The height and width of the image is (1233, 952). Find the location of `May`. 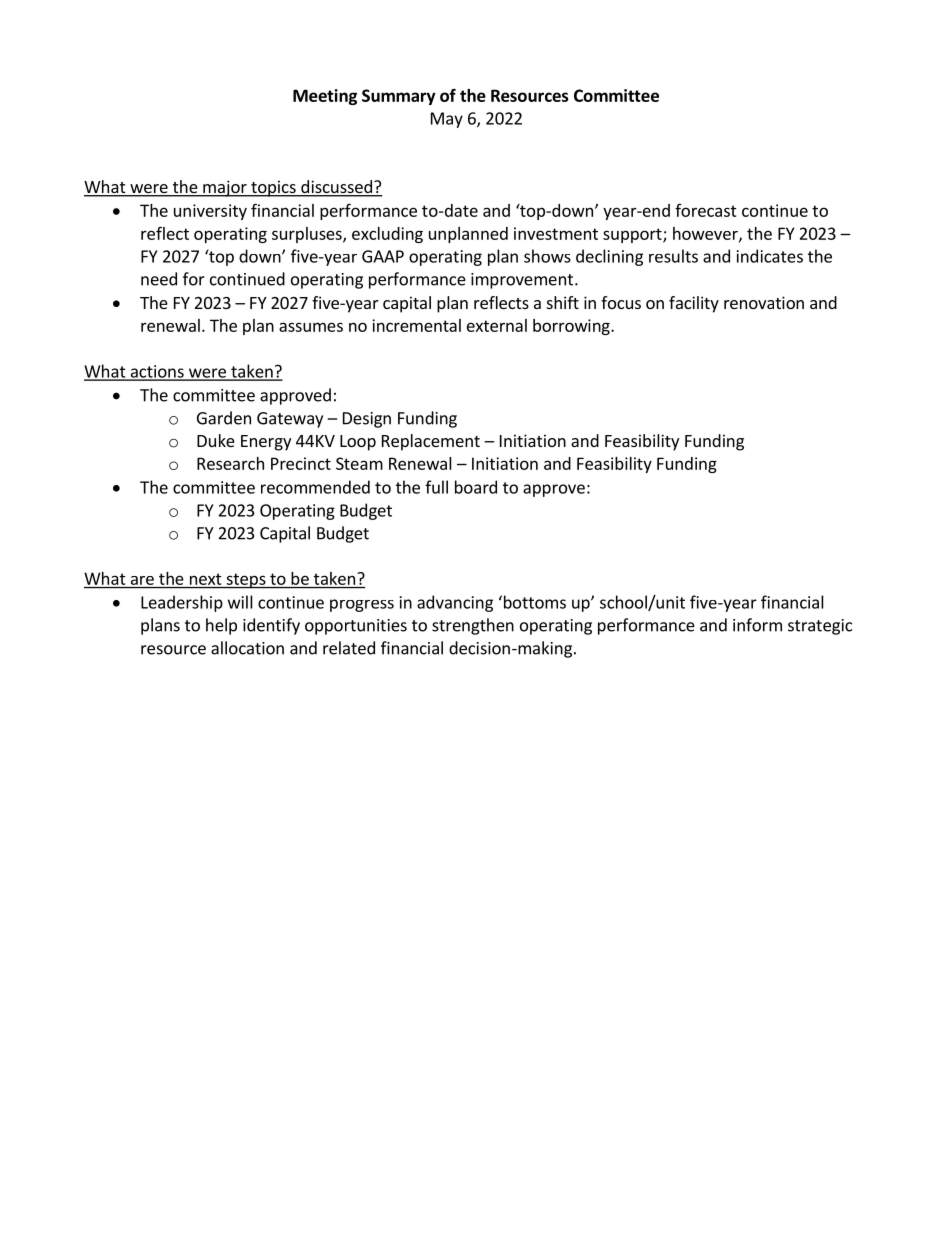

May is located at coordinates (447, 120).
